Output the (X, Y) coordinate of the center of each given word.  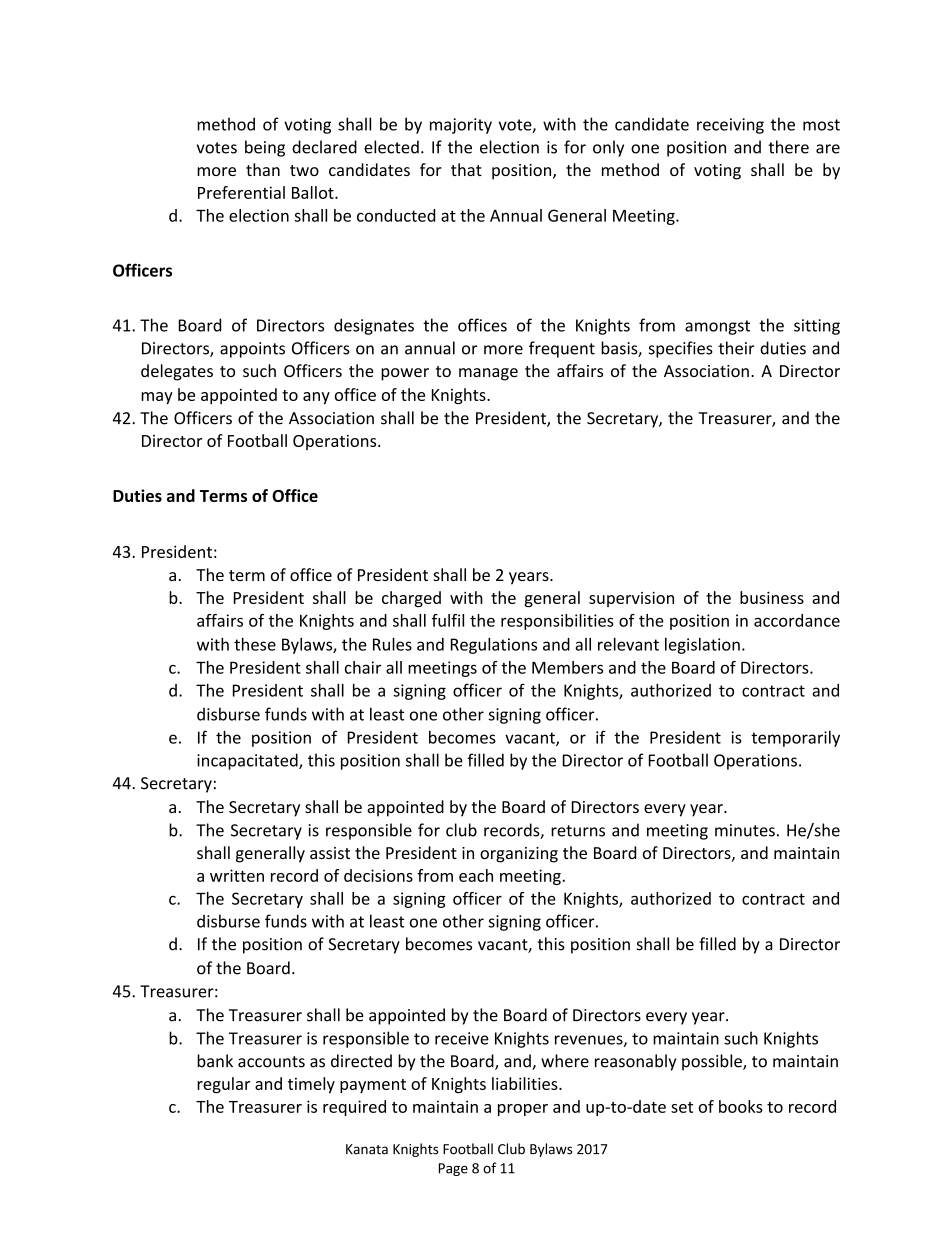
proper (523, 1110)
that (466, 169)
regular (223, 1085)
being (265, 148)
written (237, 875)
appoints (252, 350)
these (255, 644)
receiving (730, 126)
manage (488, 374)
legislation (702, 646)
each (476, 875)
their (736, 348)
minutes (745, 830)
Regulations (494, 646)
